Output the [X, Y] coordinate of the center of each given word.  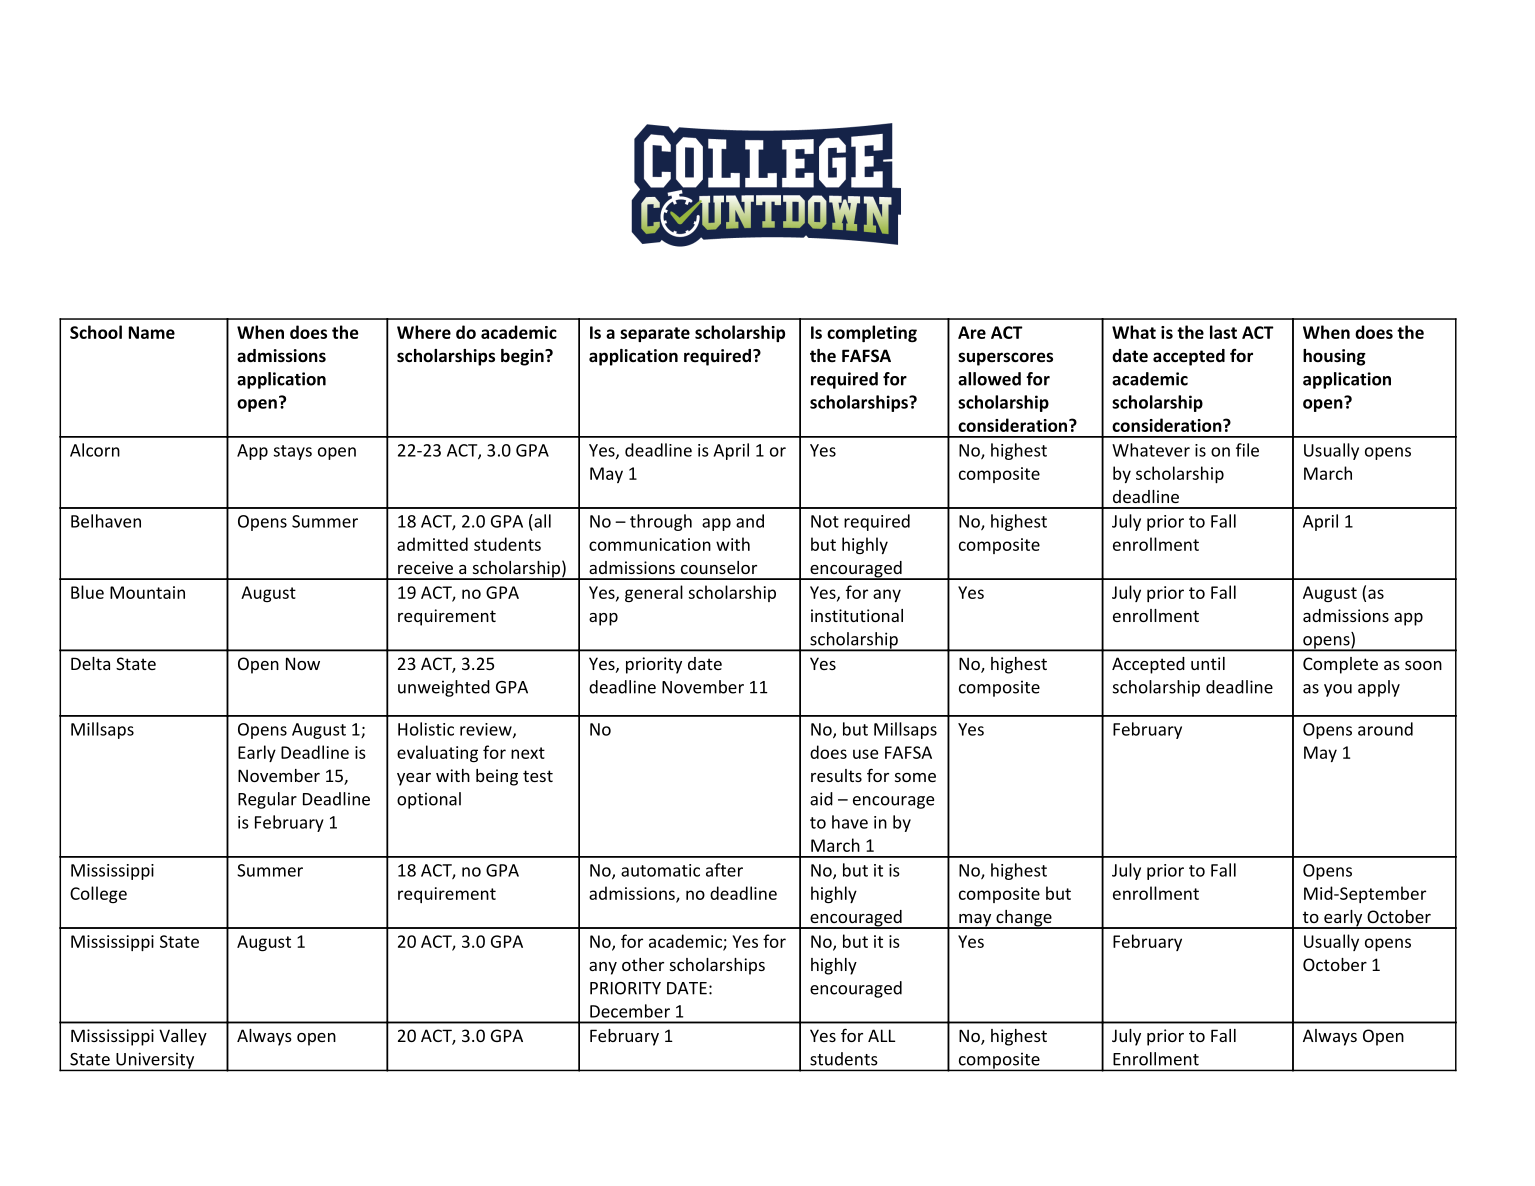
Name [152, 332]
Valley [183, 1037]
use [865, 754]
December [630, 1011]
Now [303, 663]
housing [1334, 357]
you [1338, 690]
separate [655, 334]
